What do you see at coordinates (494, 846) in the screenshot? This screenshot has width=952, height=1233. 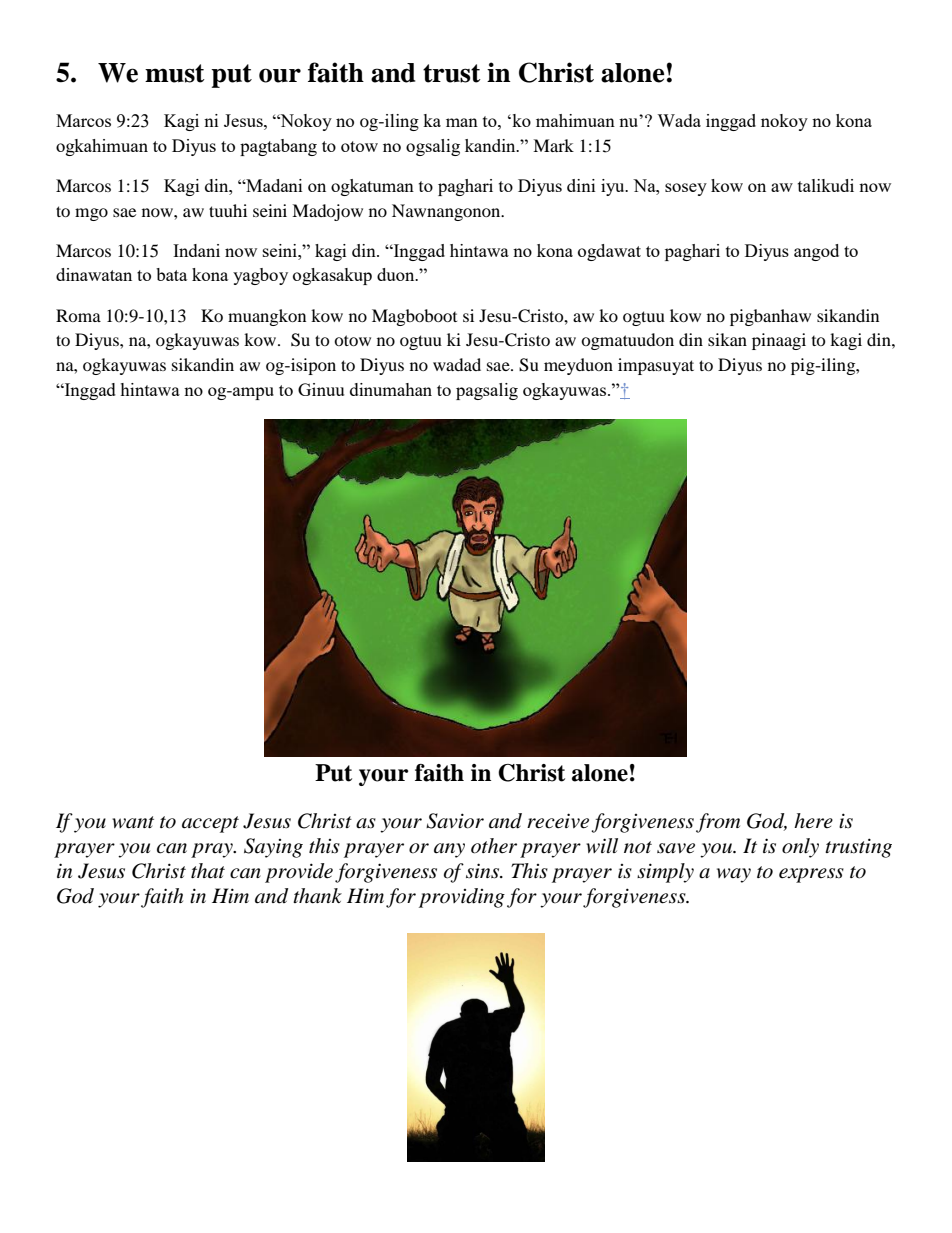 I see `other` at bounding box center [494, 846].
